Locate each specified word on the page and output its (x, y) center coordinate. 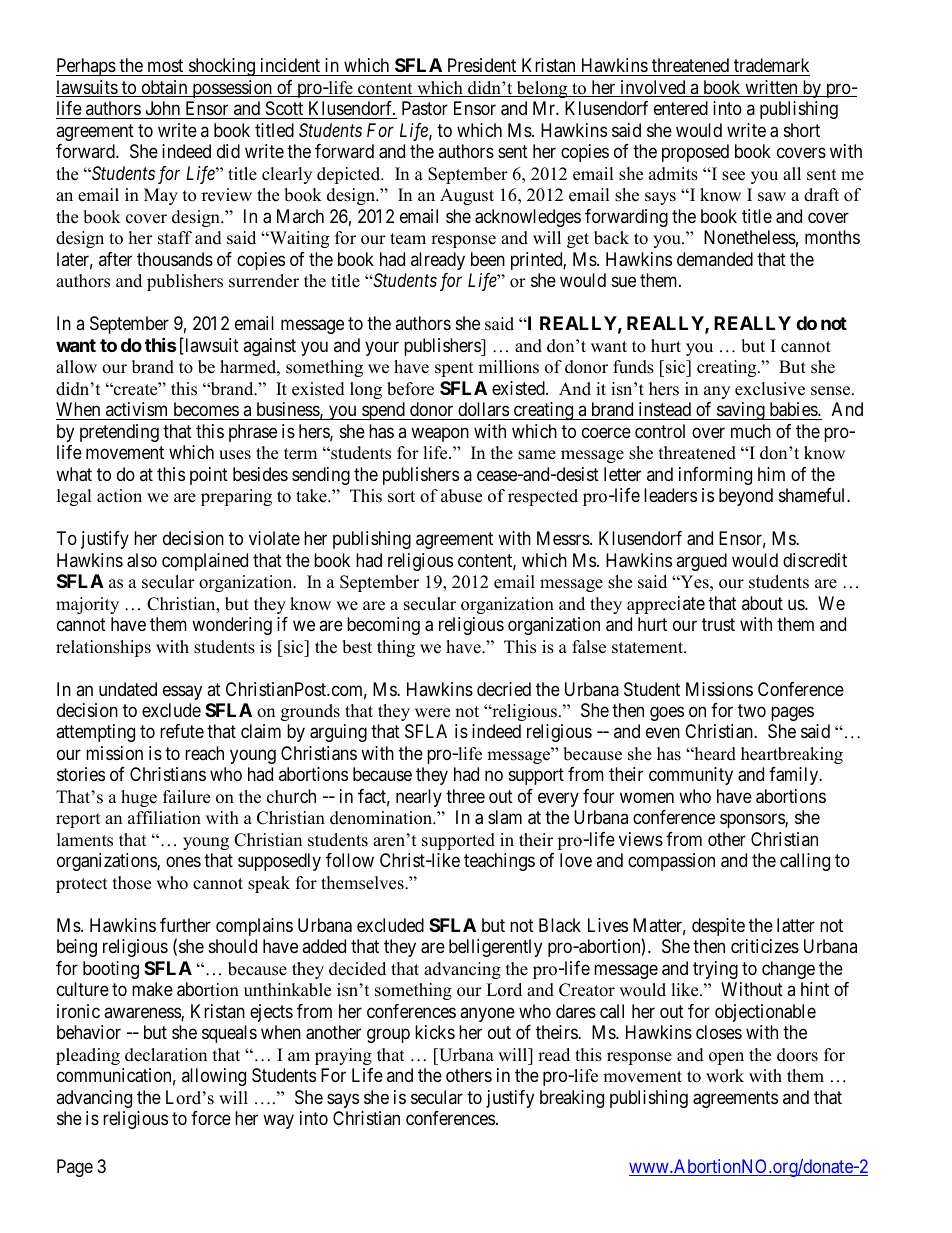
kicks (435, 1032)
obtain (164, 88)
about (762, 603)
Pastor (425, 108)
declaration (166, 1055)
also (142, 560)
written (771, 88)
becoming (383, 626)
